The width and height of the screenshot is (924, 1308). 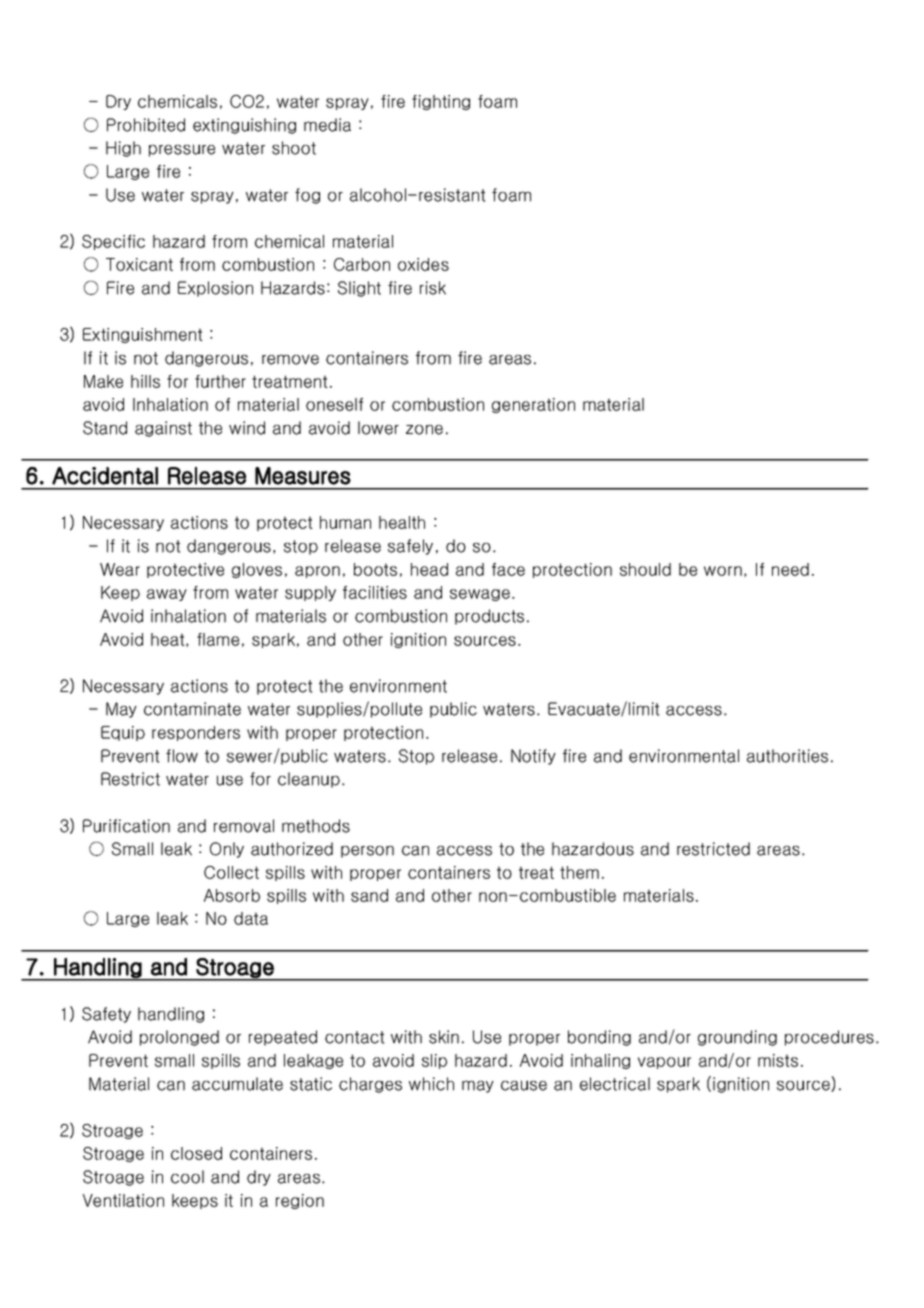 What do you see at coordinates (431, 1084) in the screenshot?
I see `which` at bounding box center [431, 1084].
